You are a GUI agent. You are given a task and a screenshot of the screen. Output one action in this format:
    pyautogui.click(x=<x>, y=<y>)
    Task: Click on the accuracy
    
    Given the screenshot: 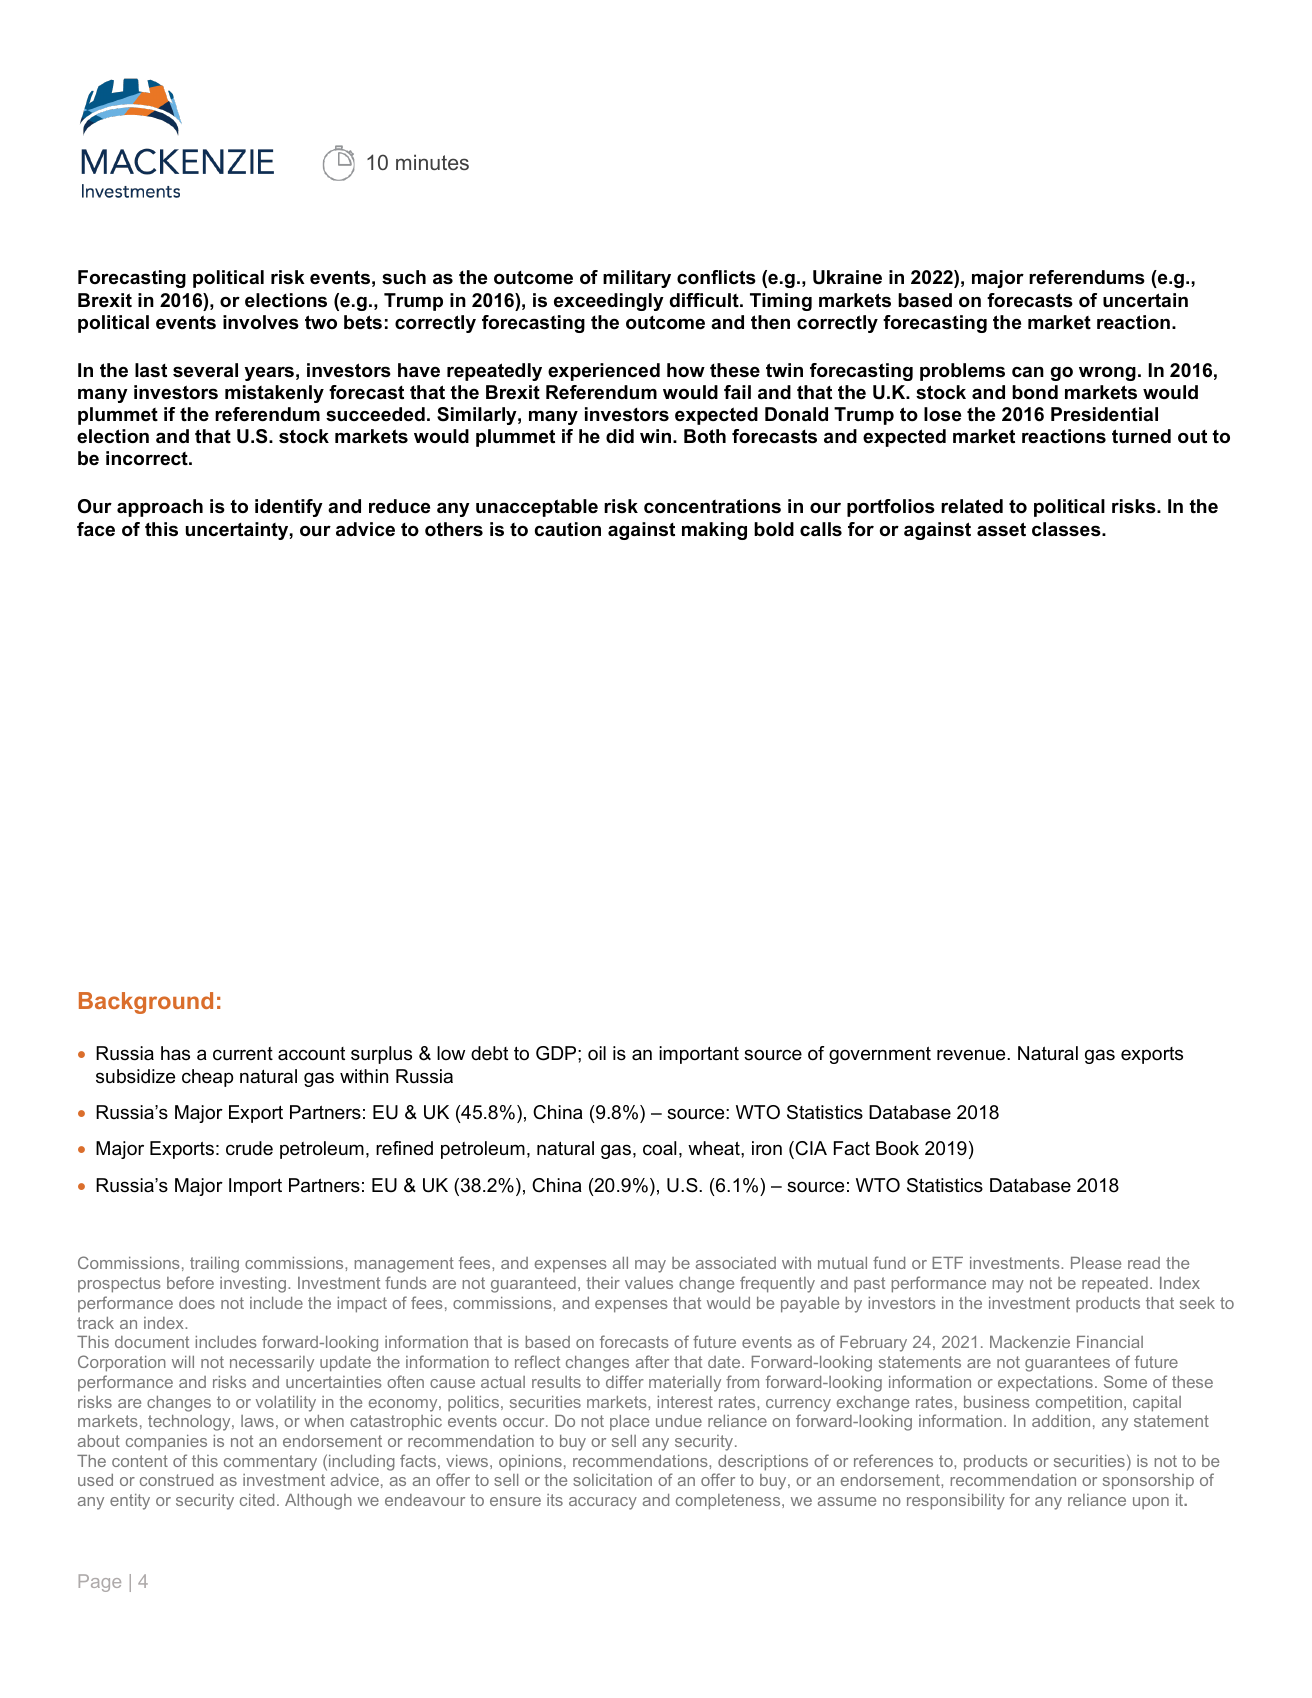 What is the action you would take?
    pyautogui.click(x=603, y=1503)
